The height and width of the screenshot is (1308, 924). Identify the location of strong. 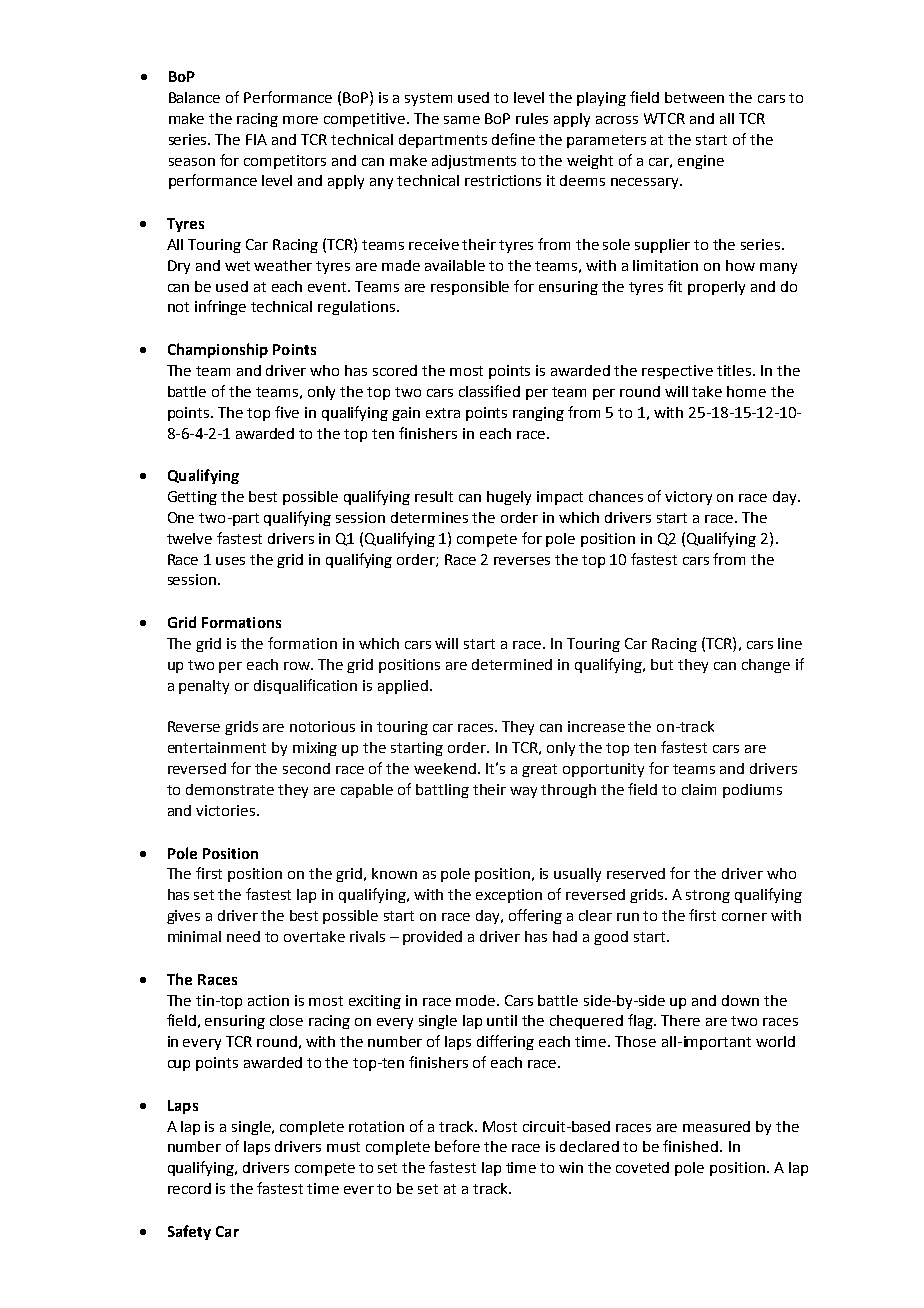
(708, 896).
